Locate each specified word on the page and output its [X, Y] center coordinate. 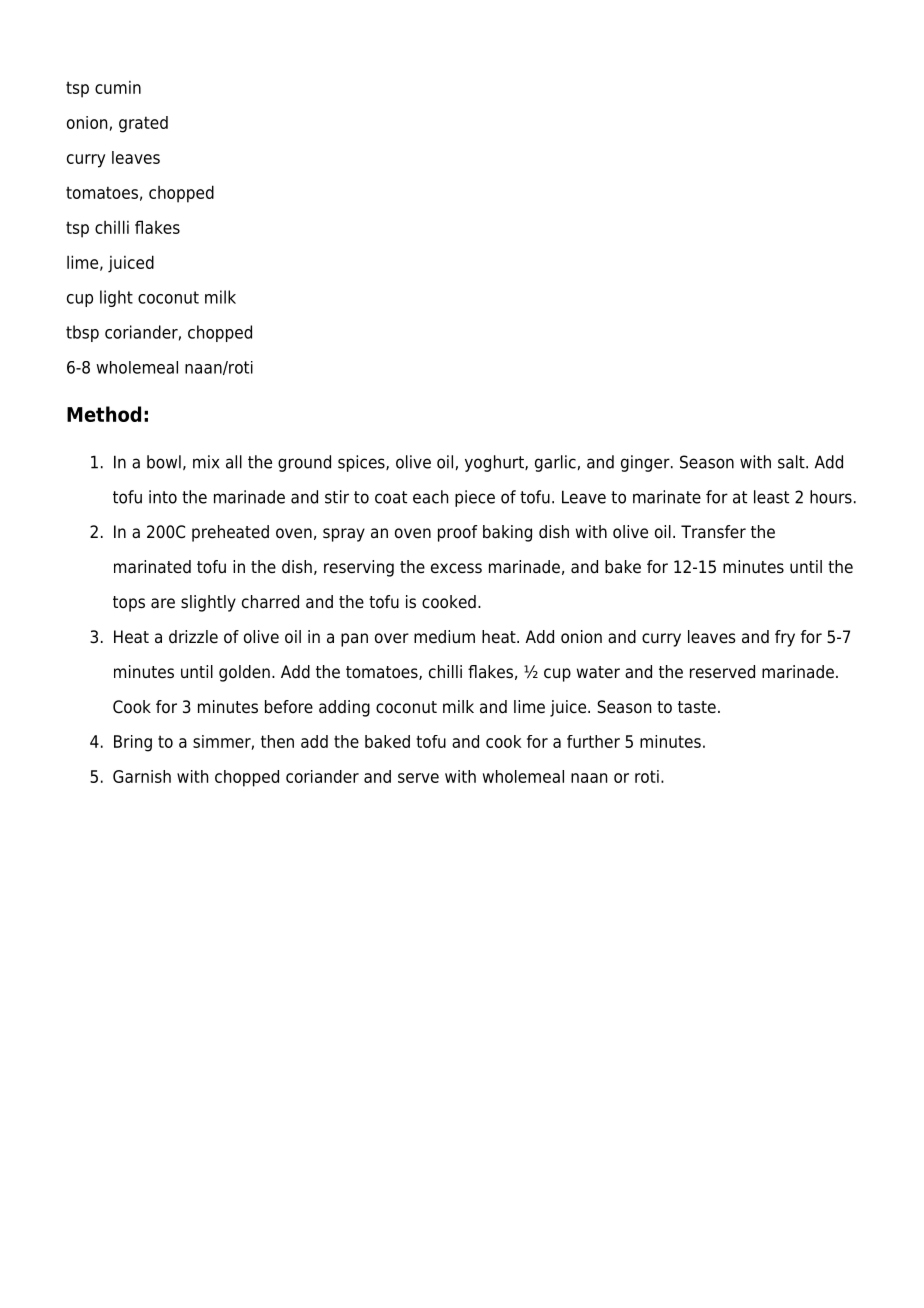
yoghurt [495, 463]
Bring [133, 743]
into [163, 497]
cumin [118, 87]
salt [792, 462]
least [771, 497]
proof [458, 533]
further [593, 741]
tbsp [82, 333]
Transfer [713, 532]
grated [143, 124]
